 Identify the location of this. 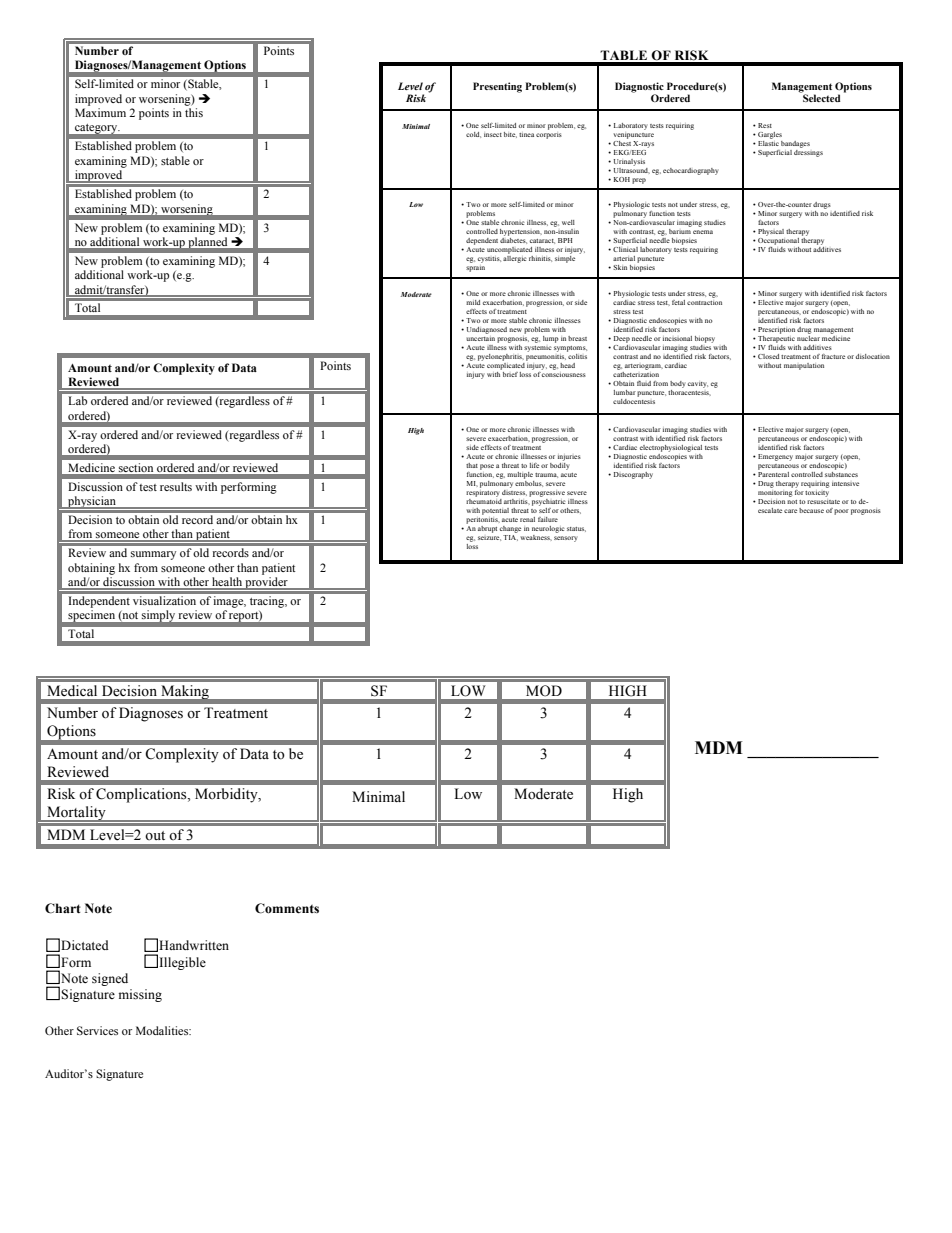
(194, 112).
